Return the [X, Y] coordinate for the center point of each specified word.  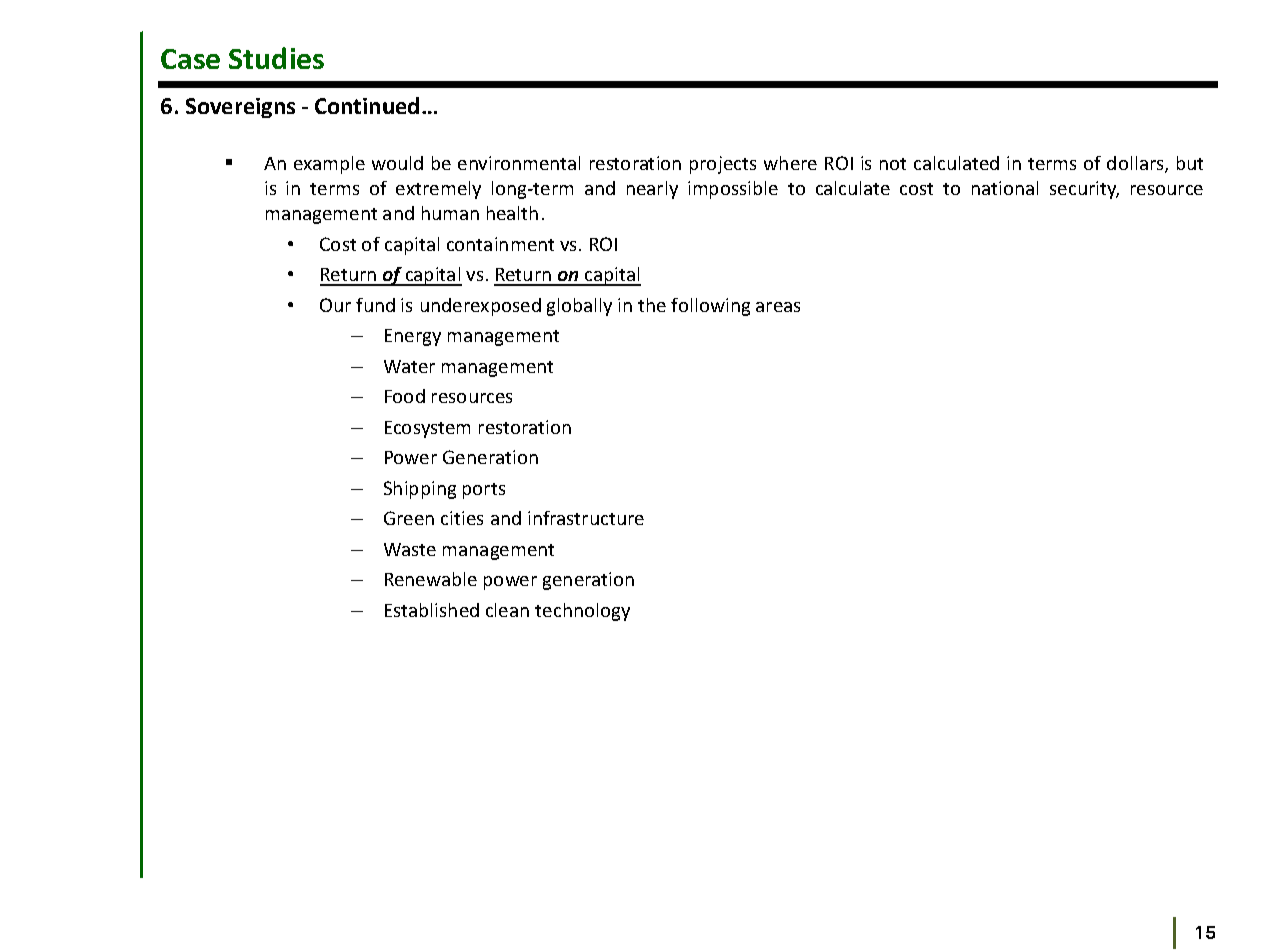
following [710, 307]
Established [432, 610]
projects [723, 165]
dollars [1136, 164]
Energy [413, 337]
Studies [276, 58]
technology [582, 612]
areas [778, 307]
